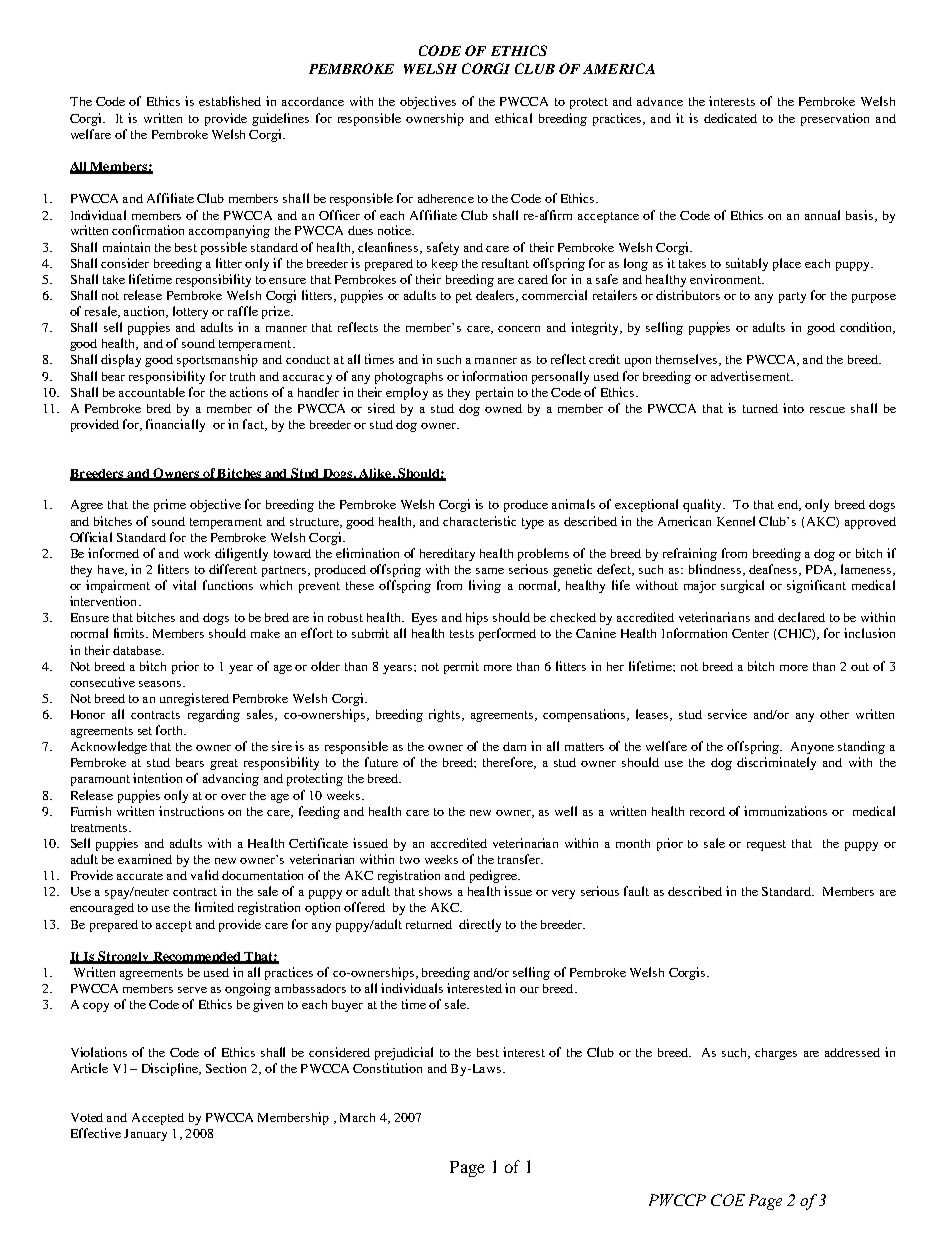  What do you see at coordinates (138, 650) in the screenshot?
I see `database` at bounding box center [138, 650].
